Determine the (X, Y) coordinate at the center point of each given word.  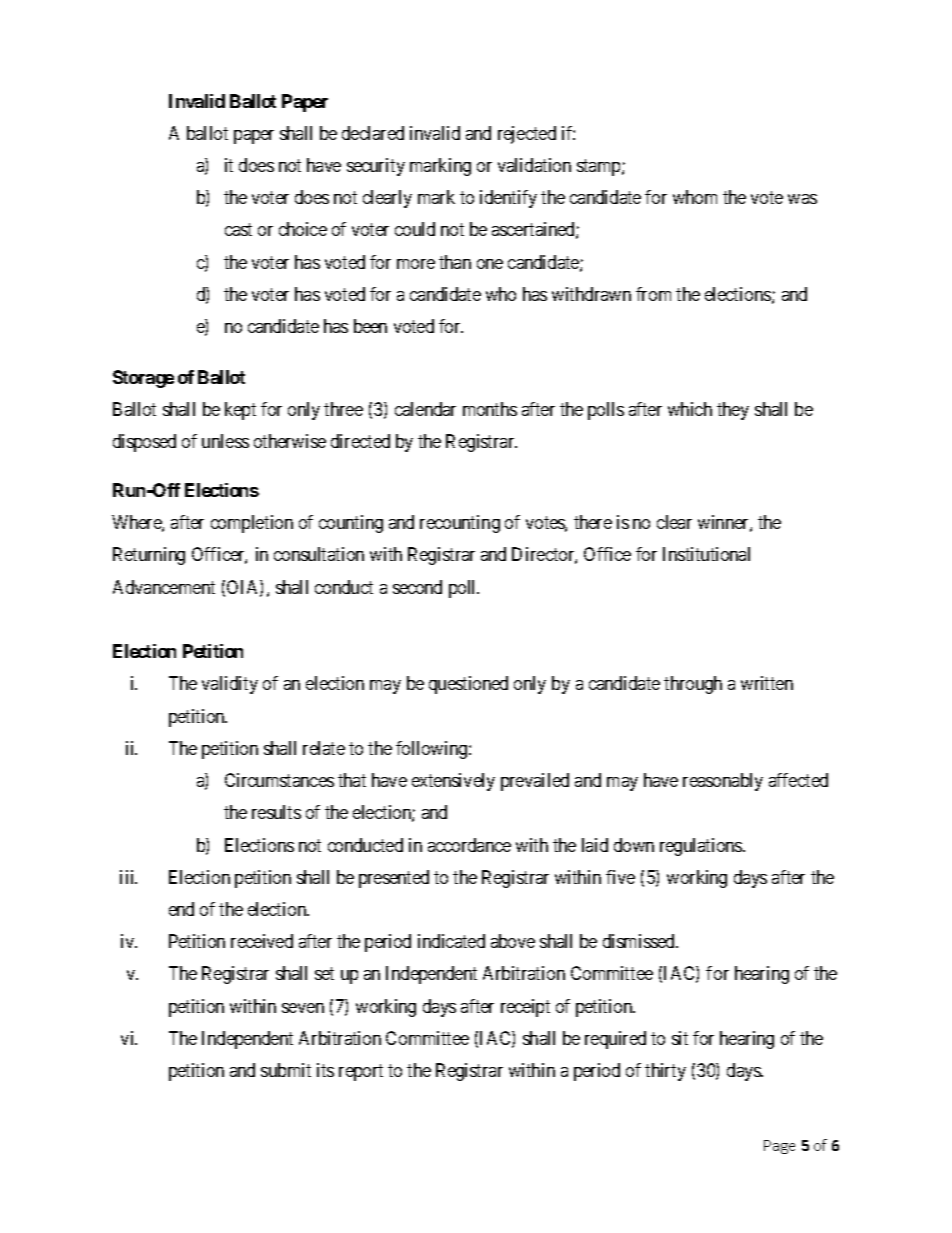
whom (695, 197)
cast (238, 230)
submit (286, 1070)
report (361, 1072)
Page (779, 1147)
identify (508, 199)
